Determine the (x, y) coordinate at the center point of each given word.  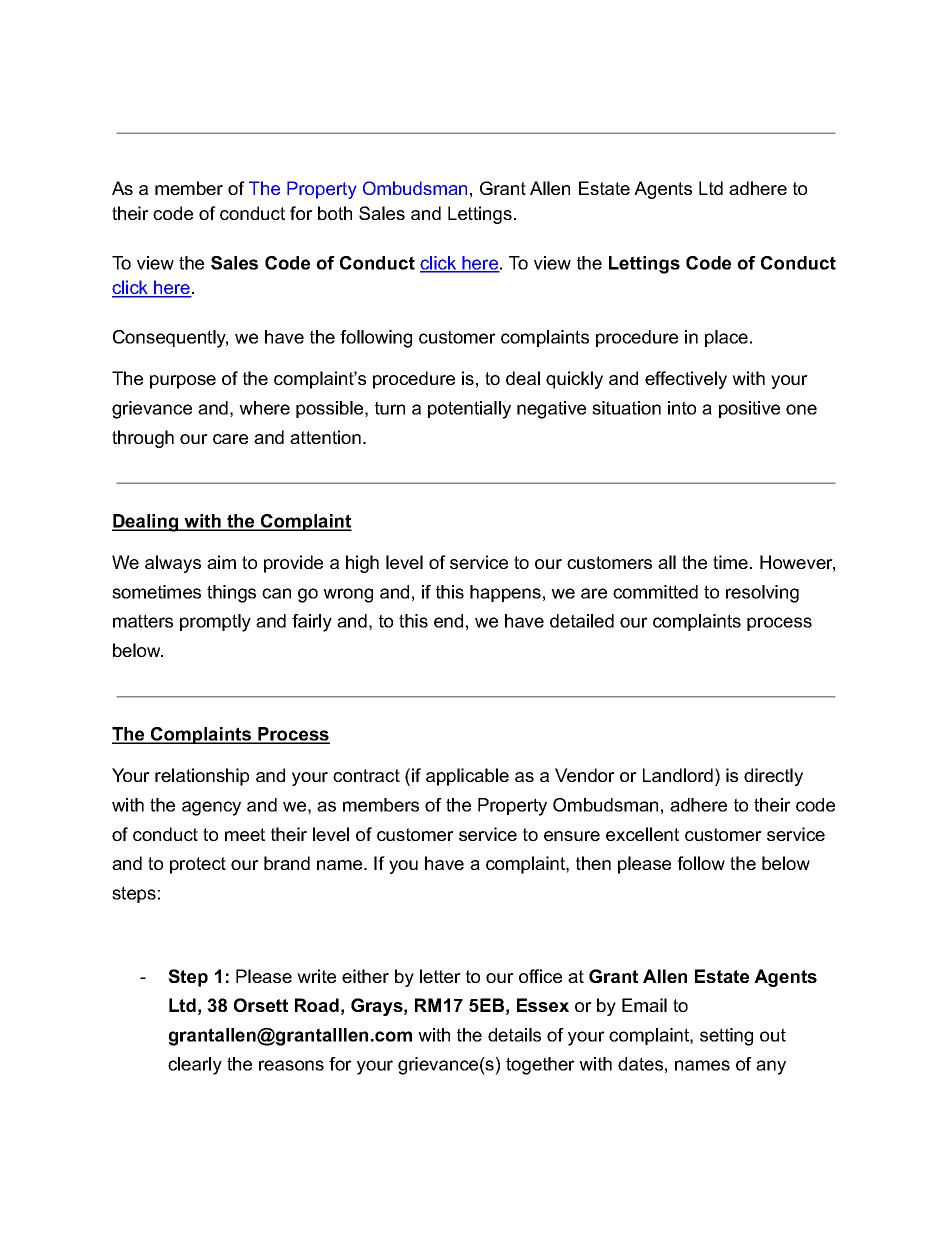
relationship (202, 777)
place (726, 338)
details (514, 1035)
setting (726, 1037)
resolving (762, 594)
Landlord (678, 775)
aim (221, 562)
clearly (195, 1066)
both (335, 213)
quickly (574, 380)
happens (505, 593)
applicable (467, 777)
